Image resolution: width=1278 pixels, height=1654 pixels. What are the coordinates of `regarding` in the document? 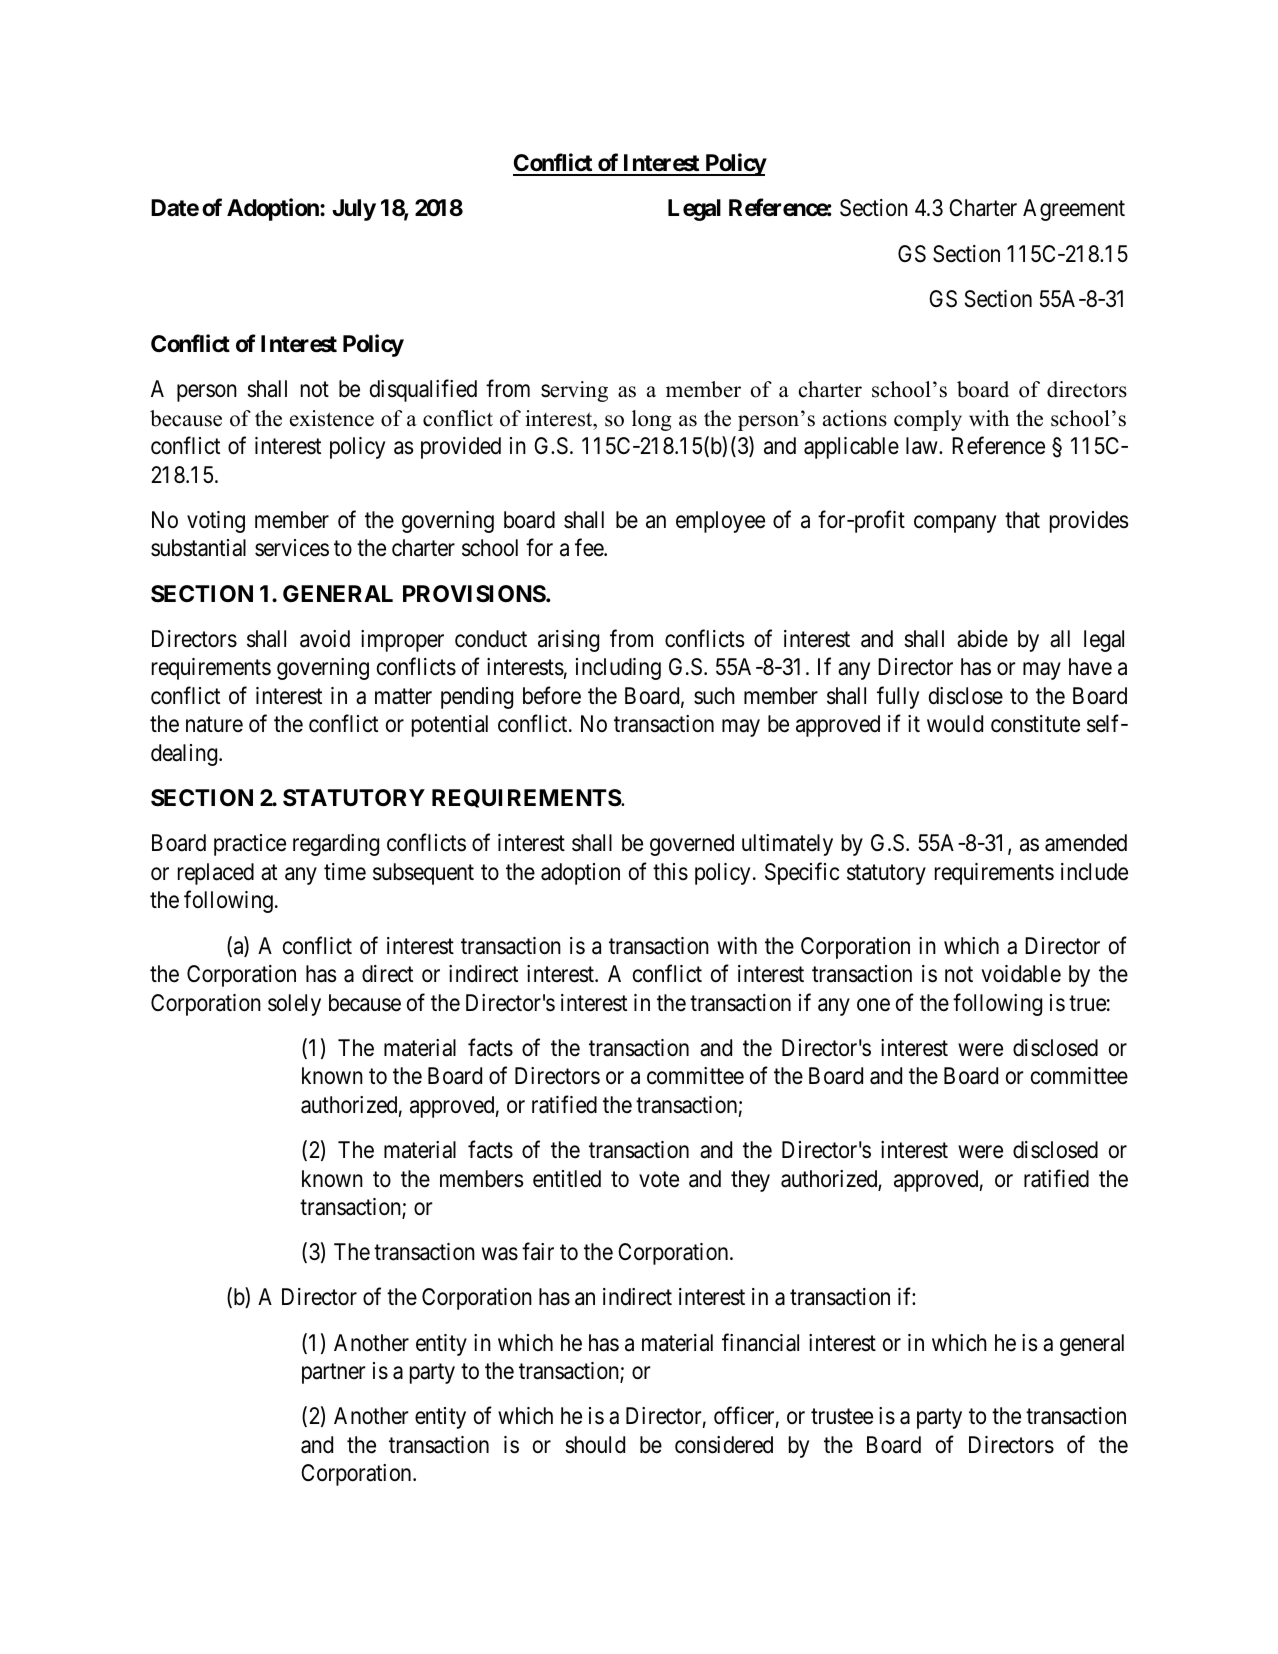 It's located at (336, 845).
